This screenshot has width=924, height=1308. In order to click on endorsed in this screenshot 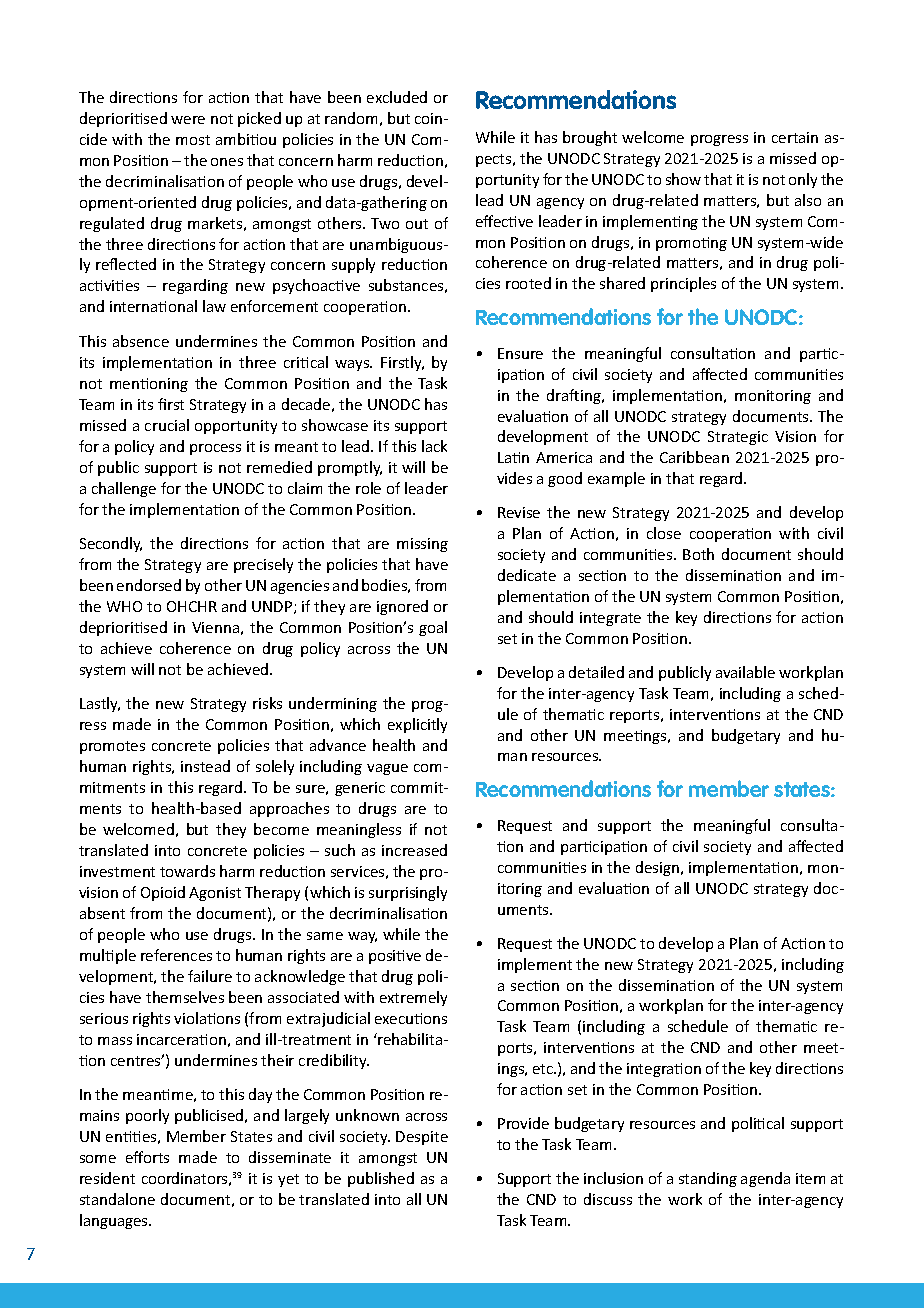, I will do `click(149, 585)`.
